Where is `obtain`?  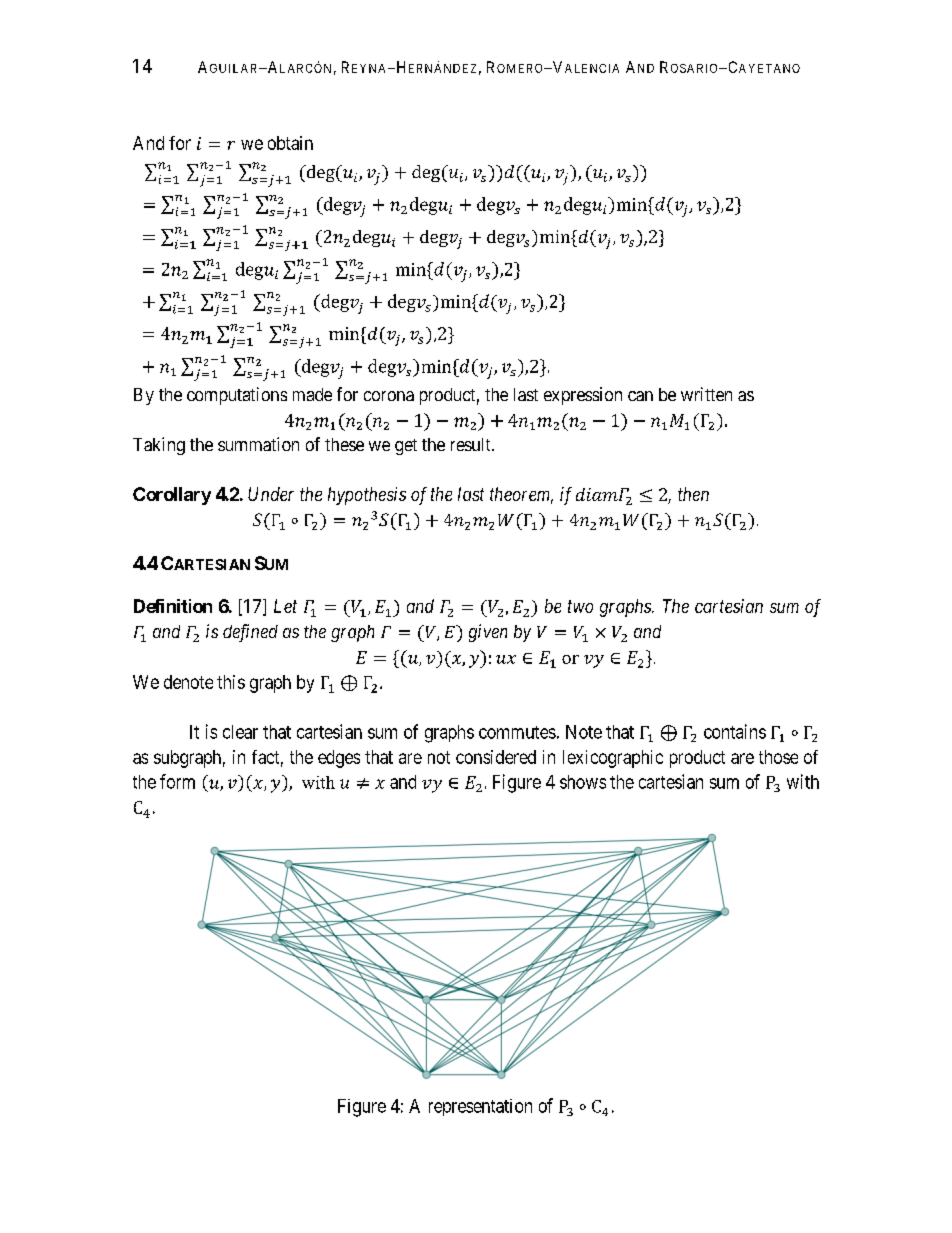
obtain is located at coordinates (290, 143).
